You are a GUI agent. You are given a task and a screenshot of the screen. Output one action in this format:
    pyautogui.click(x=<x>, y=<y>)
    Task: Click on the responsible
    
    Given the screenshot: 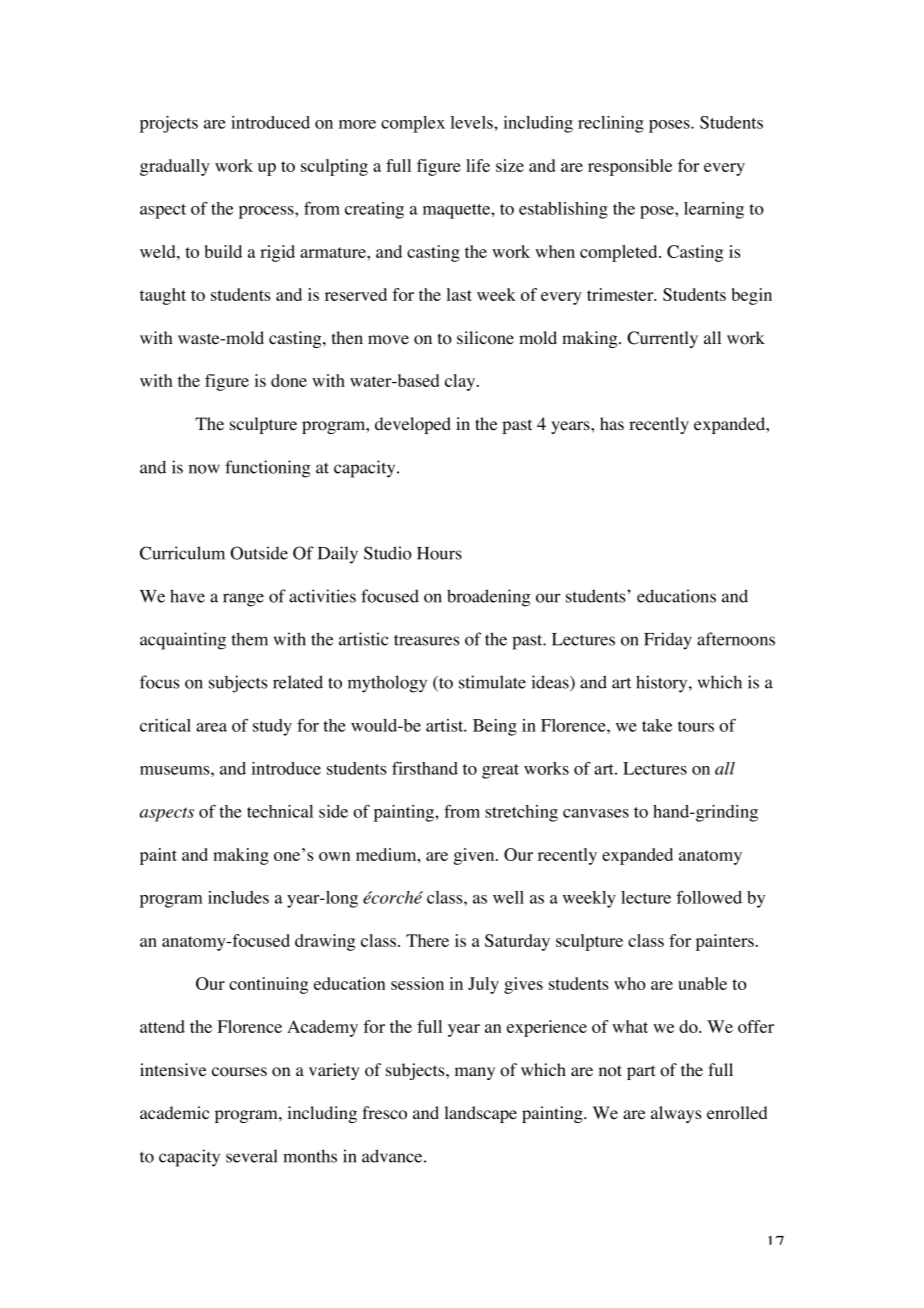 What is the action you would take?
    pyautogui.click(x=630, y=167)
